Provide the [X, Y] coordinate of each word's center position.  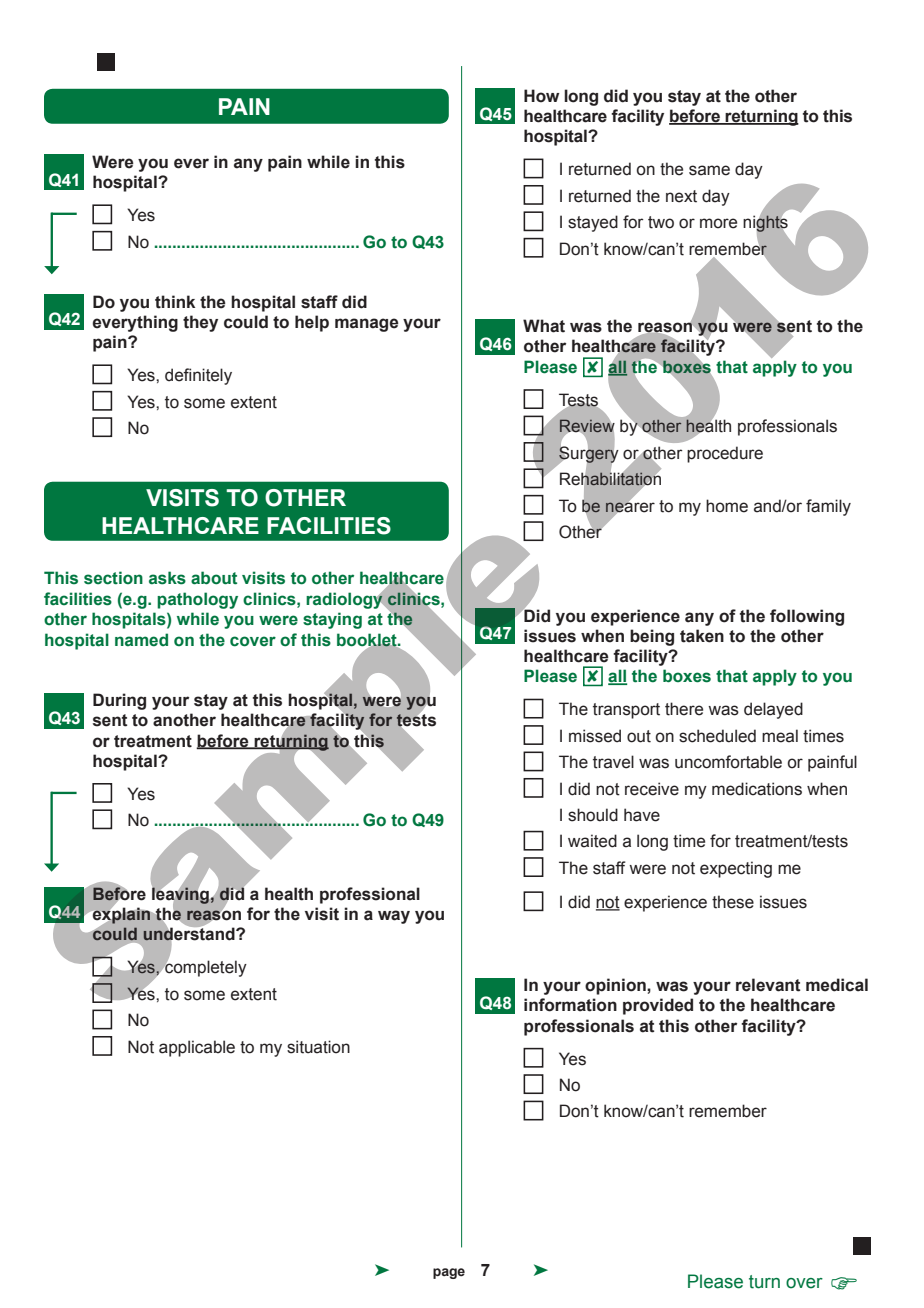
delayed [773, 710]
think [175, 302]
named [141, 640]
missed [595, 736]
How [541, 96]
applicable [197, 1048]
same [709, 170]
